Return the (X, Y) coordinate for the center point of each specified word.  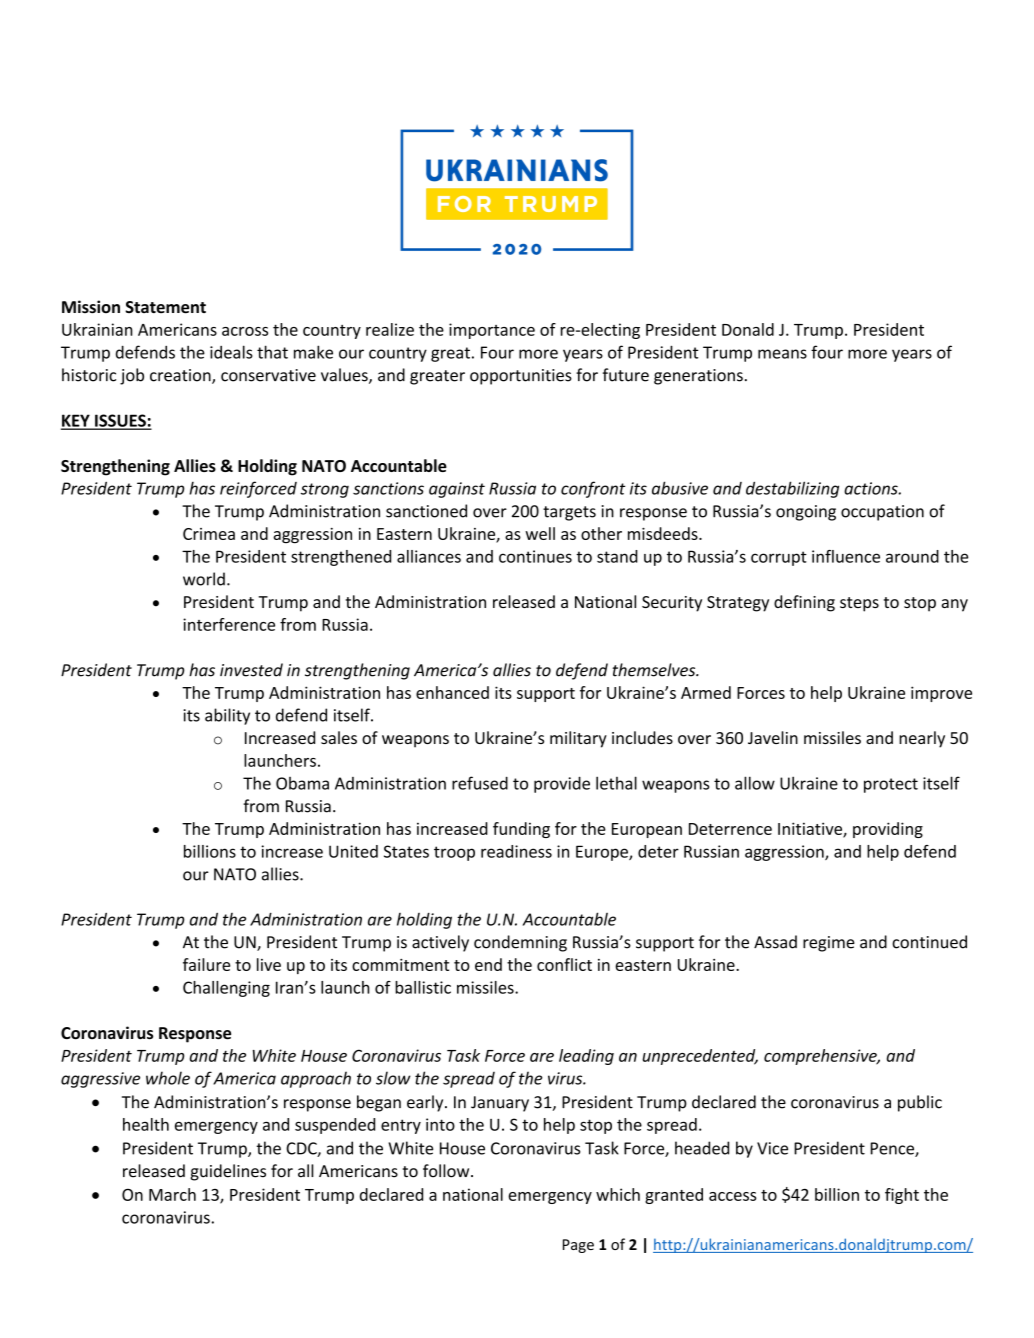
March (172, 1194)
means (782, 354)
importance (492, 331)
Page (578, 1246)
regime (829, 944)
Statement (165, 307)
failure (206, 964)
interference (229, 624)
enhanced (452, 692)
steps (859, 604)
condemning (520, 943)
